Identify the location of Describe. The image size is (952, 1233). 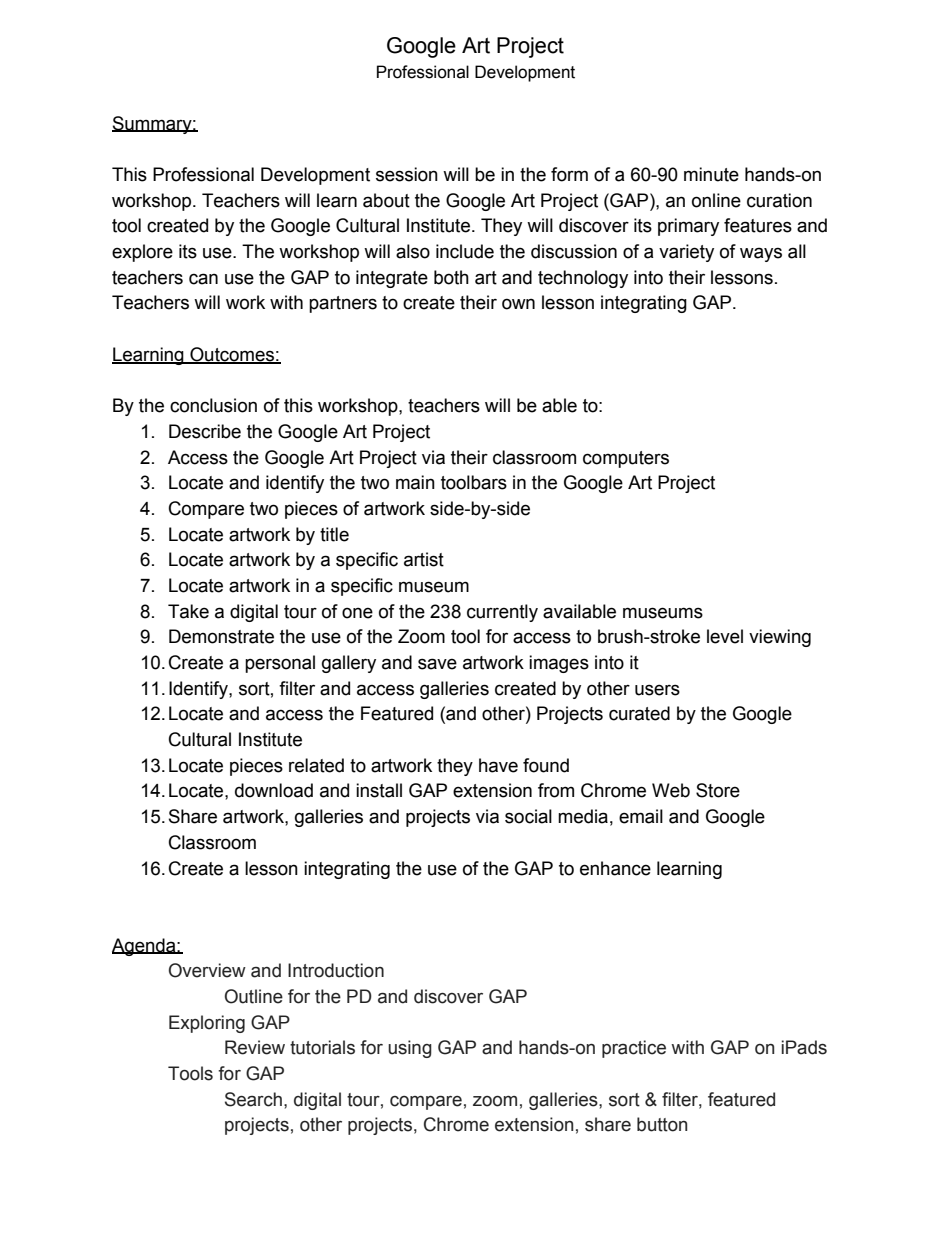
(205, 431).
